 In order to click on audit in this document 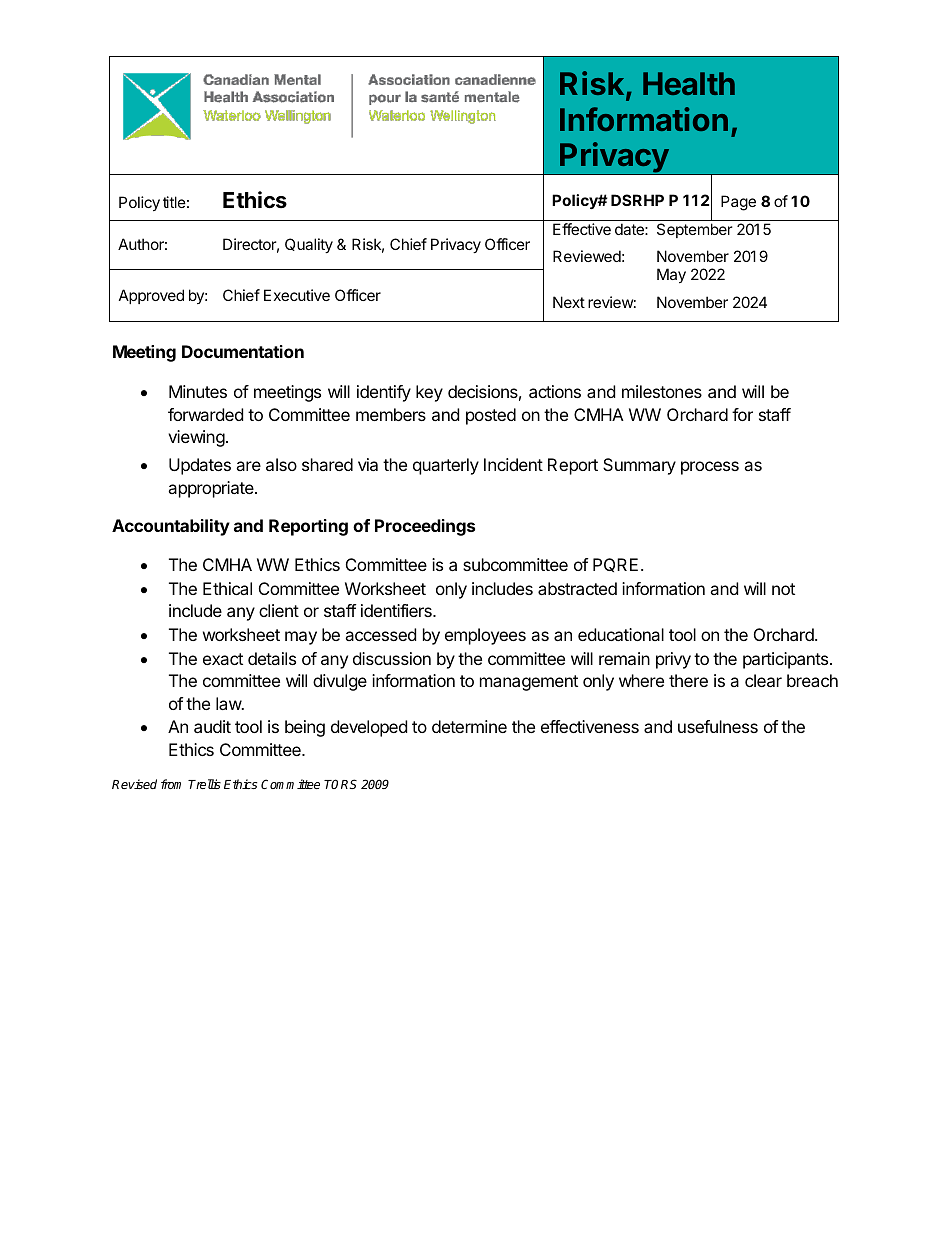, I will do `click(212, 726)`.
